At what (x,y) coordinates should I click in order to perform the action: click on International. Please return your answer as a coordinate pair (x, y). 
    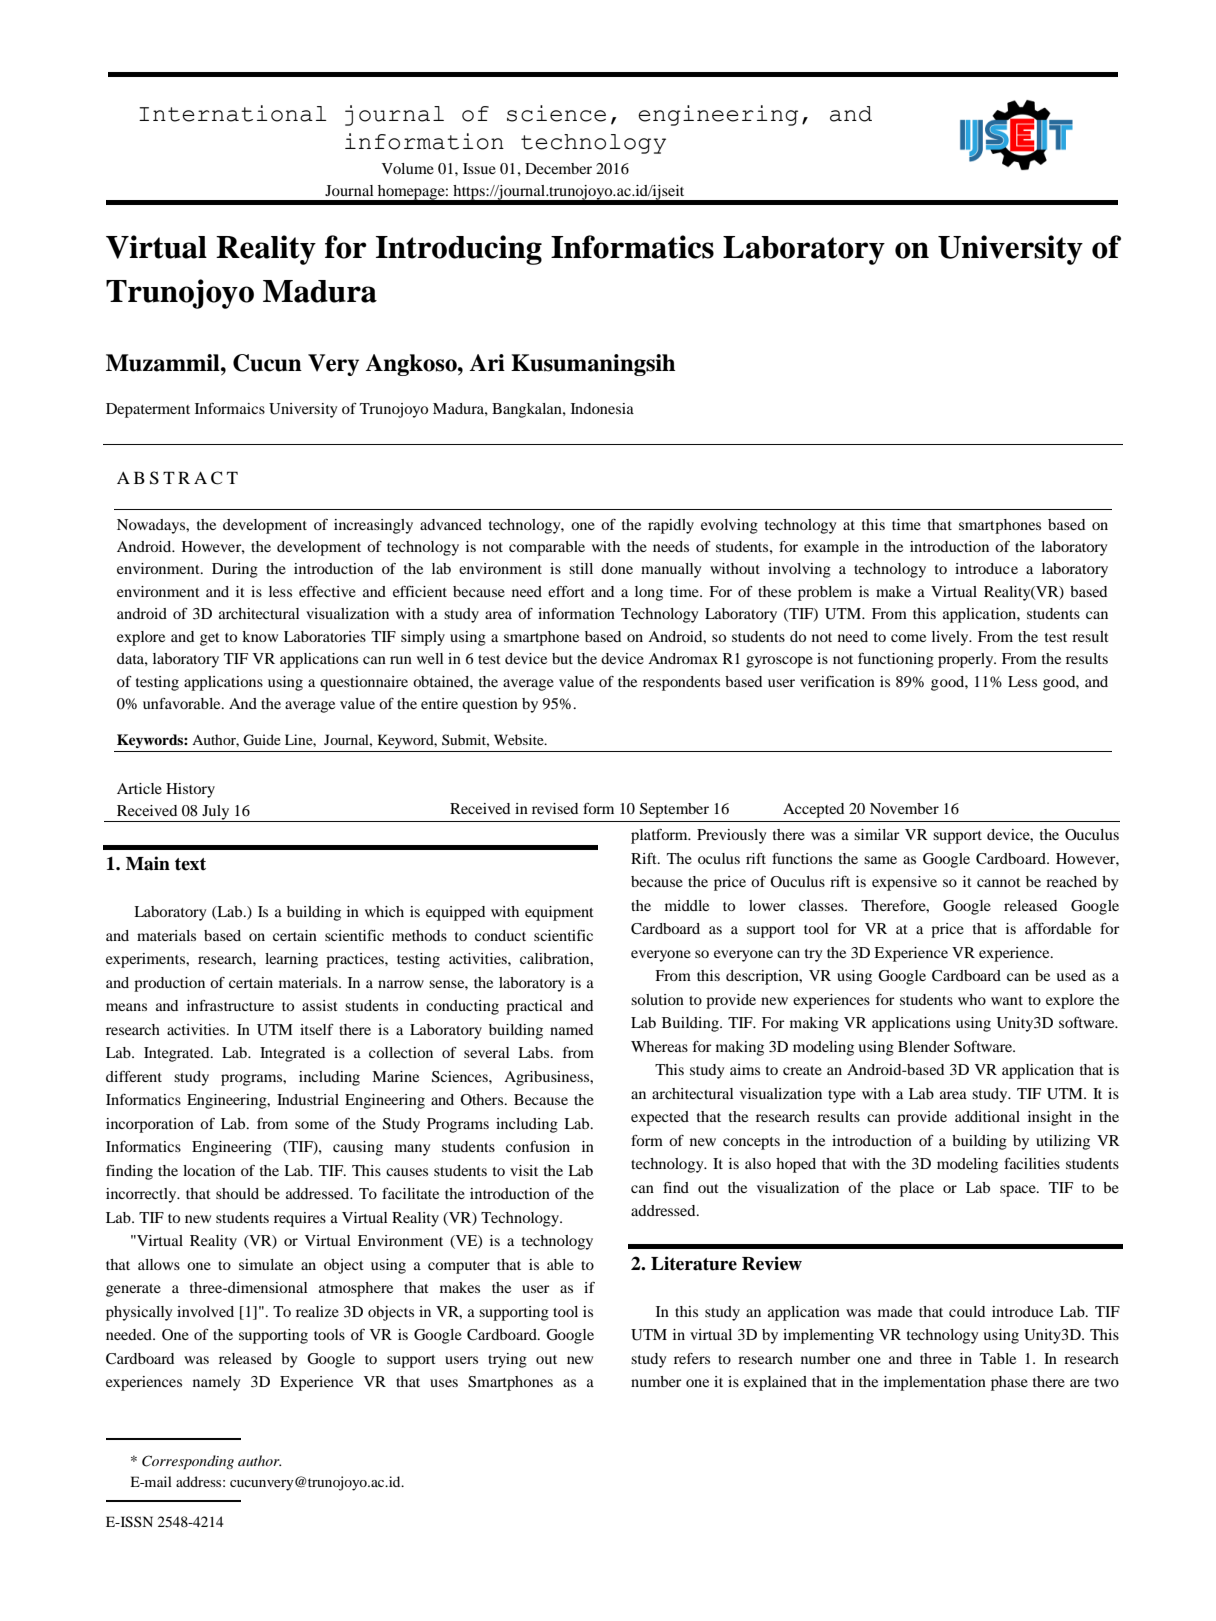
    Looking at the image, I should click on (233, 113).
